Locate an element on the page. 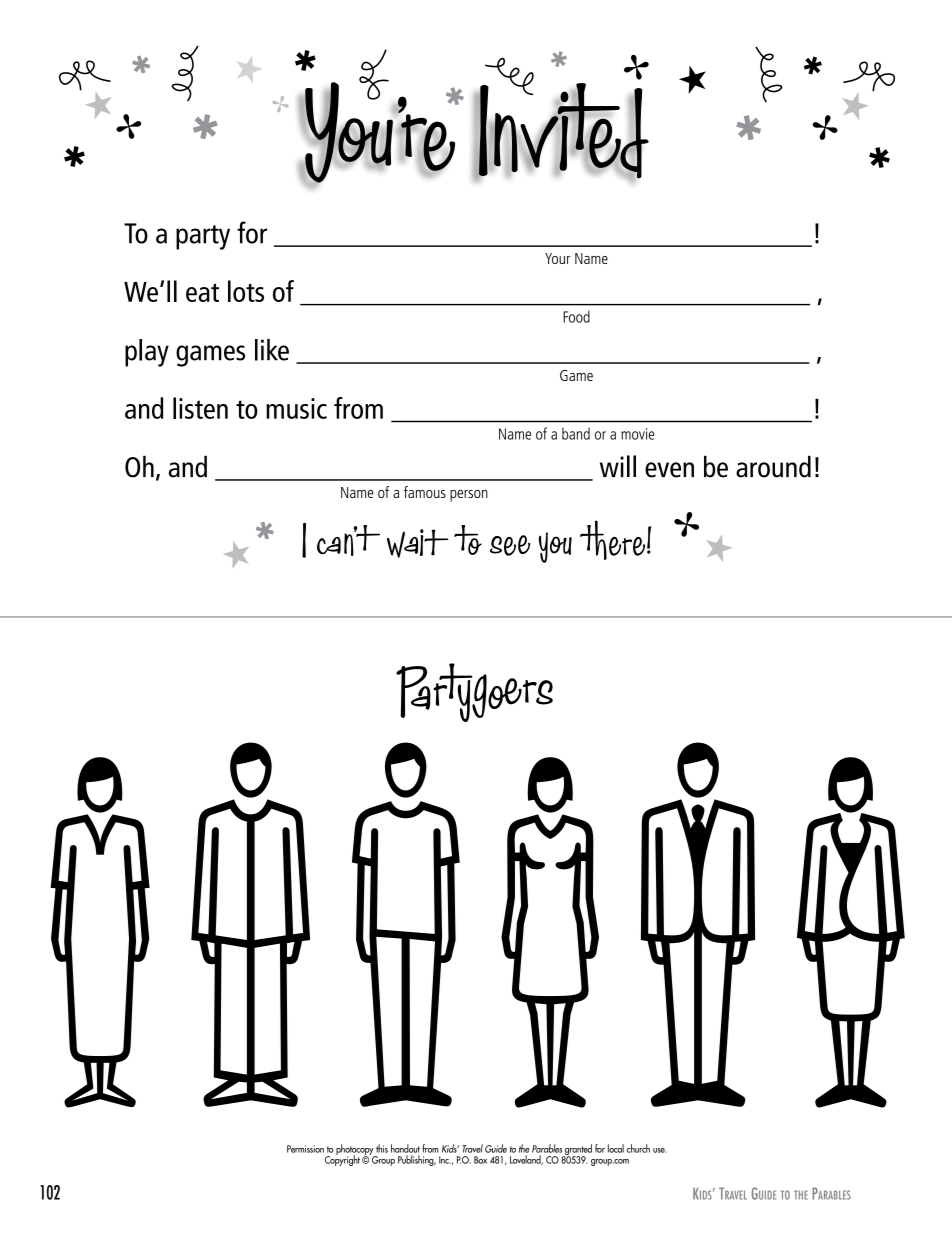 This image has width=952, height=1237. handout is located at coordinates (405, 1148).
